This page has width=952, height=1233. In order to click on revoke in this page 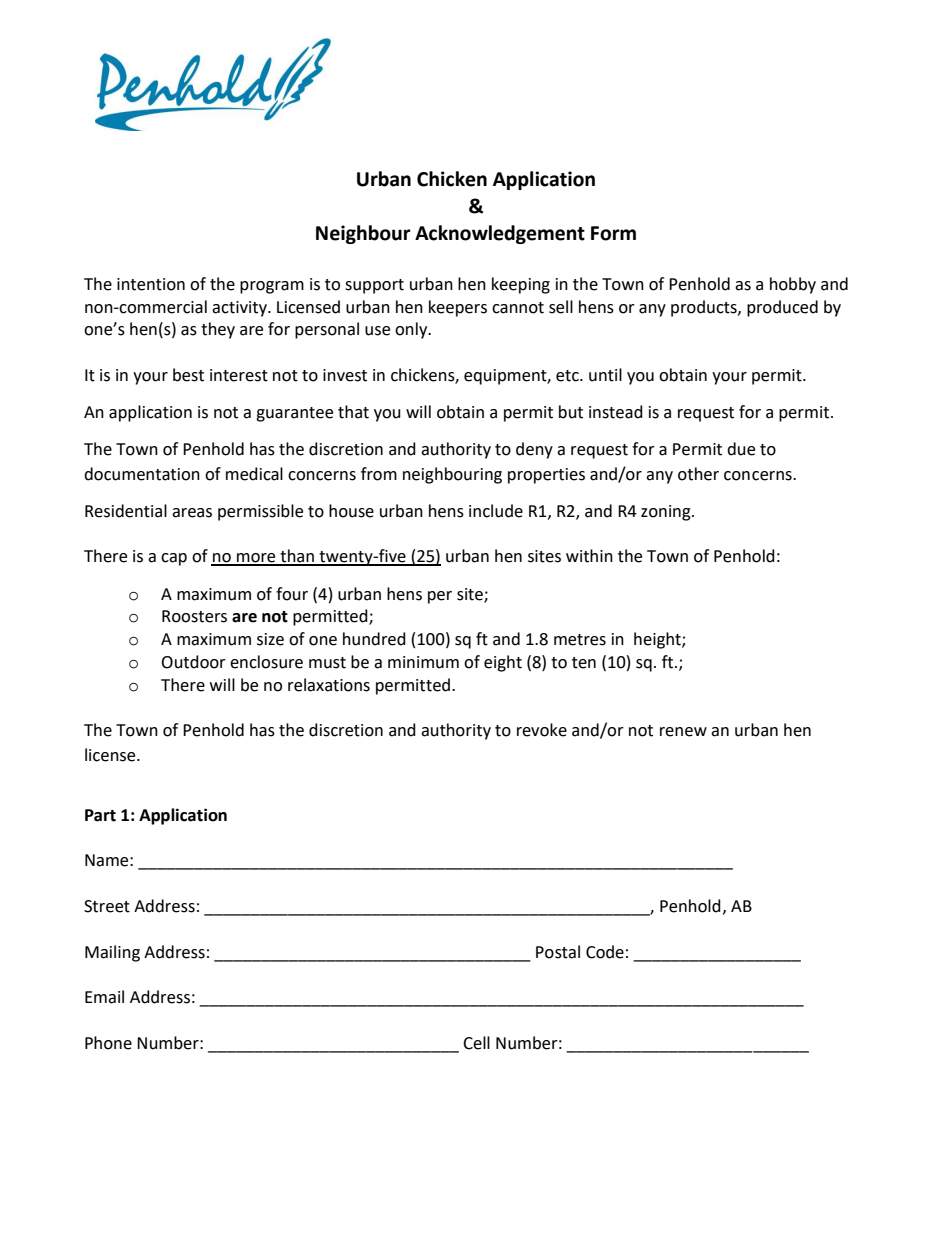, I will do `click(542, 730)`.
